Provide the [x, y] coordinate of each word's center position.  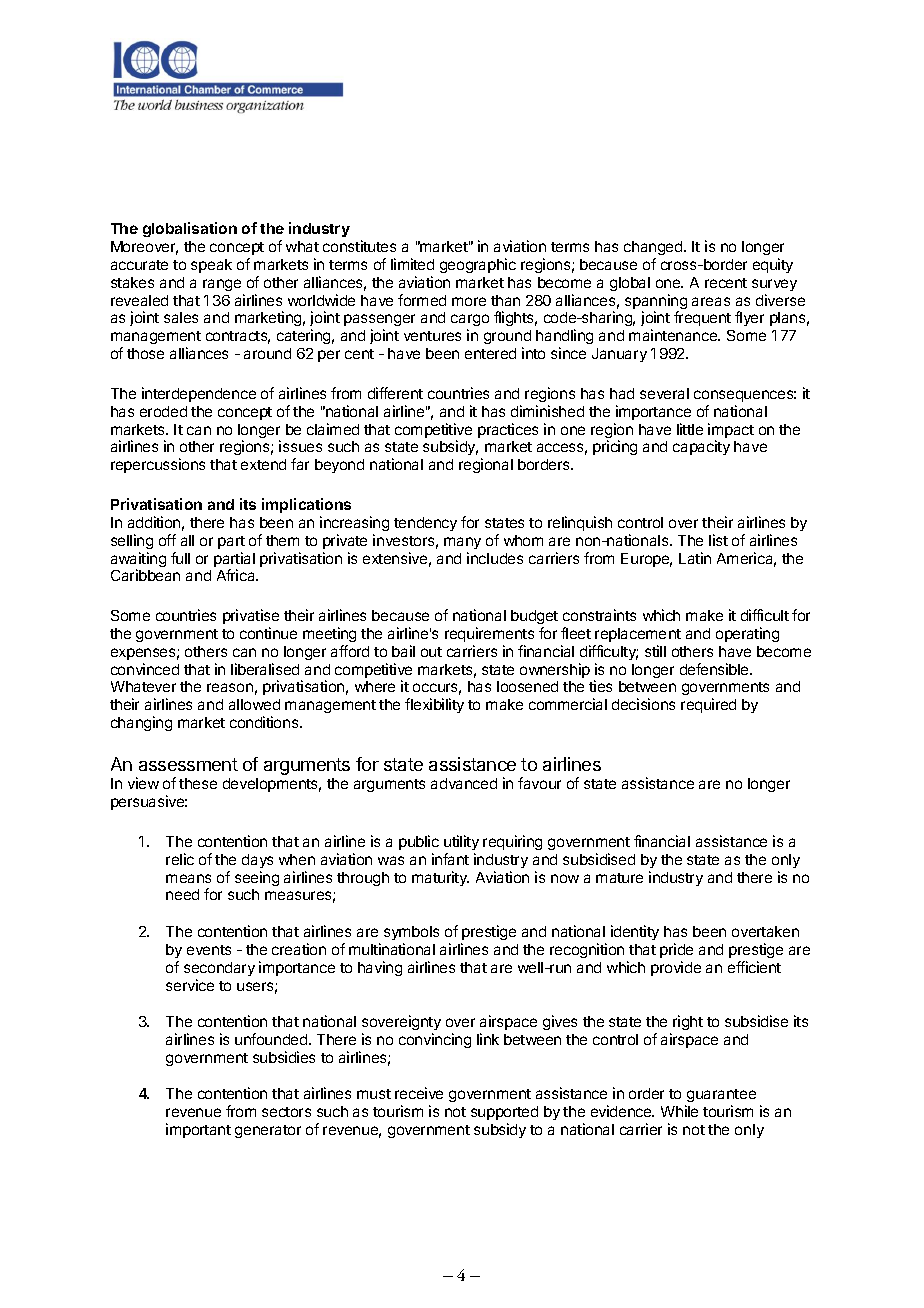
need [182, 894]
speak [211, 266]
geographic [478, 265]
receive [419, 1093]
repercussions [158, 465]
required [708, 705]
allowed [254, 704]
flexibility [434, 705]
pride [676, 950]
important [198, 1130]
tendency [425, 524]
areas [711, 301]
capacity [701, 447]
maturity [440, 878]
